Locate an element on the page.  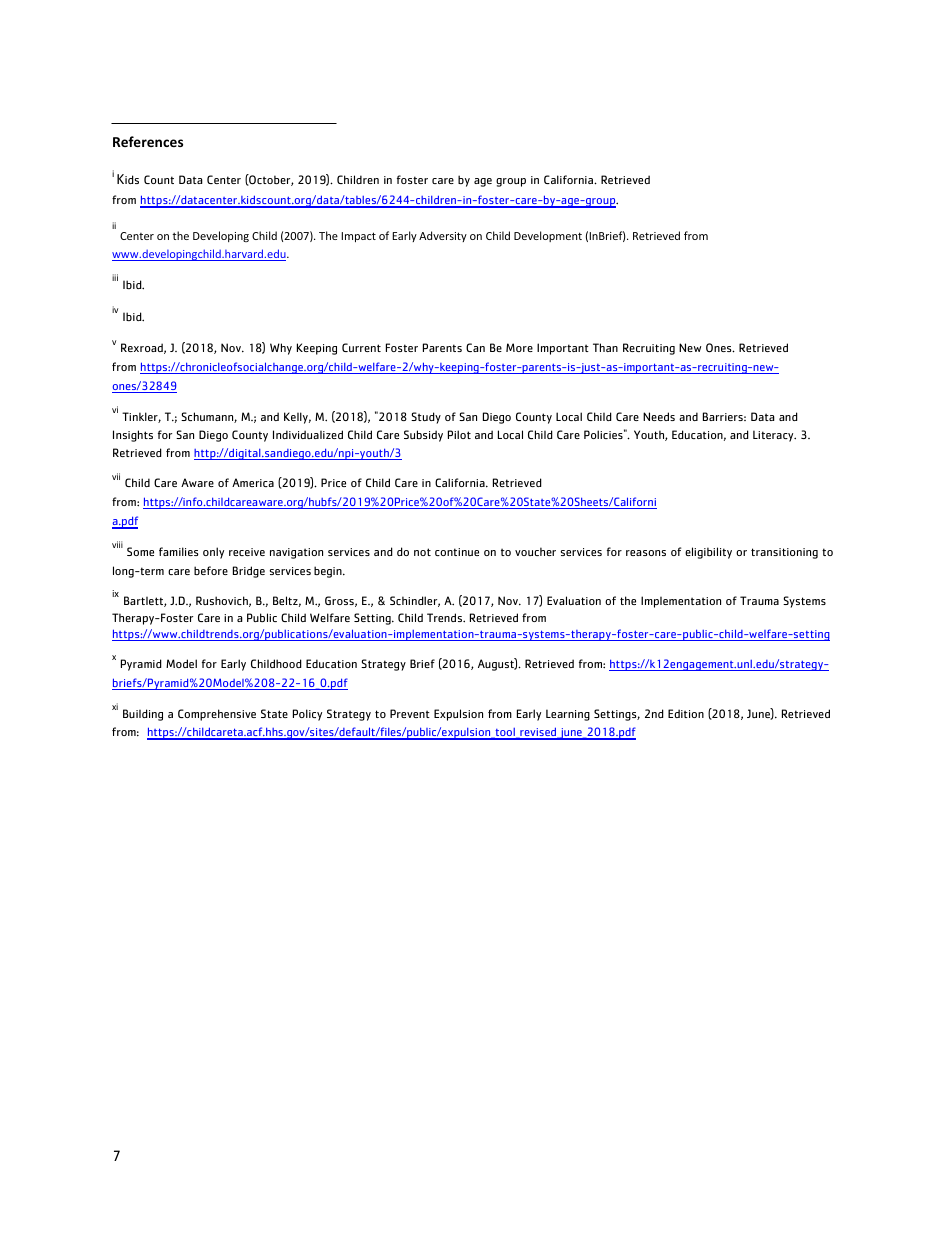
continue is located at coordinates (457, 552).
